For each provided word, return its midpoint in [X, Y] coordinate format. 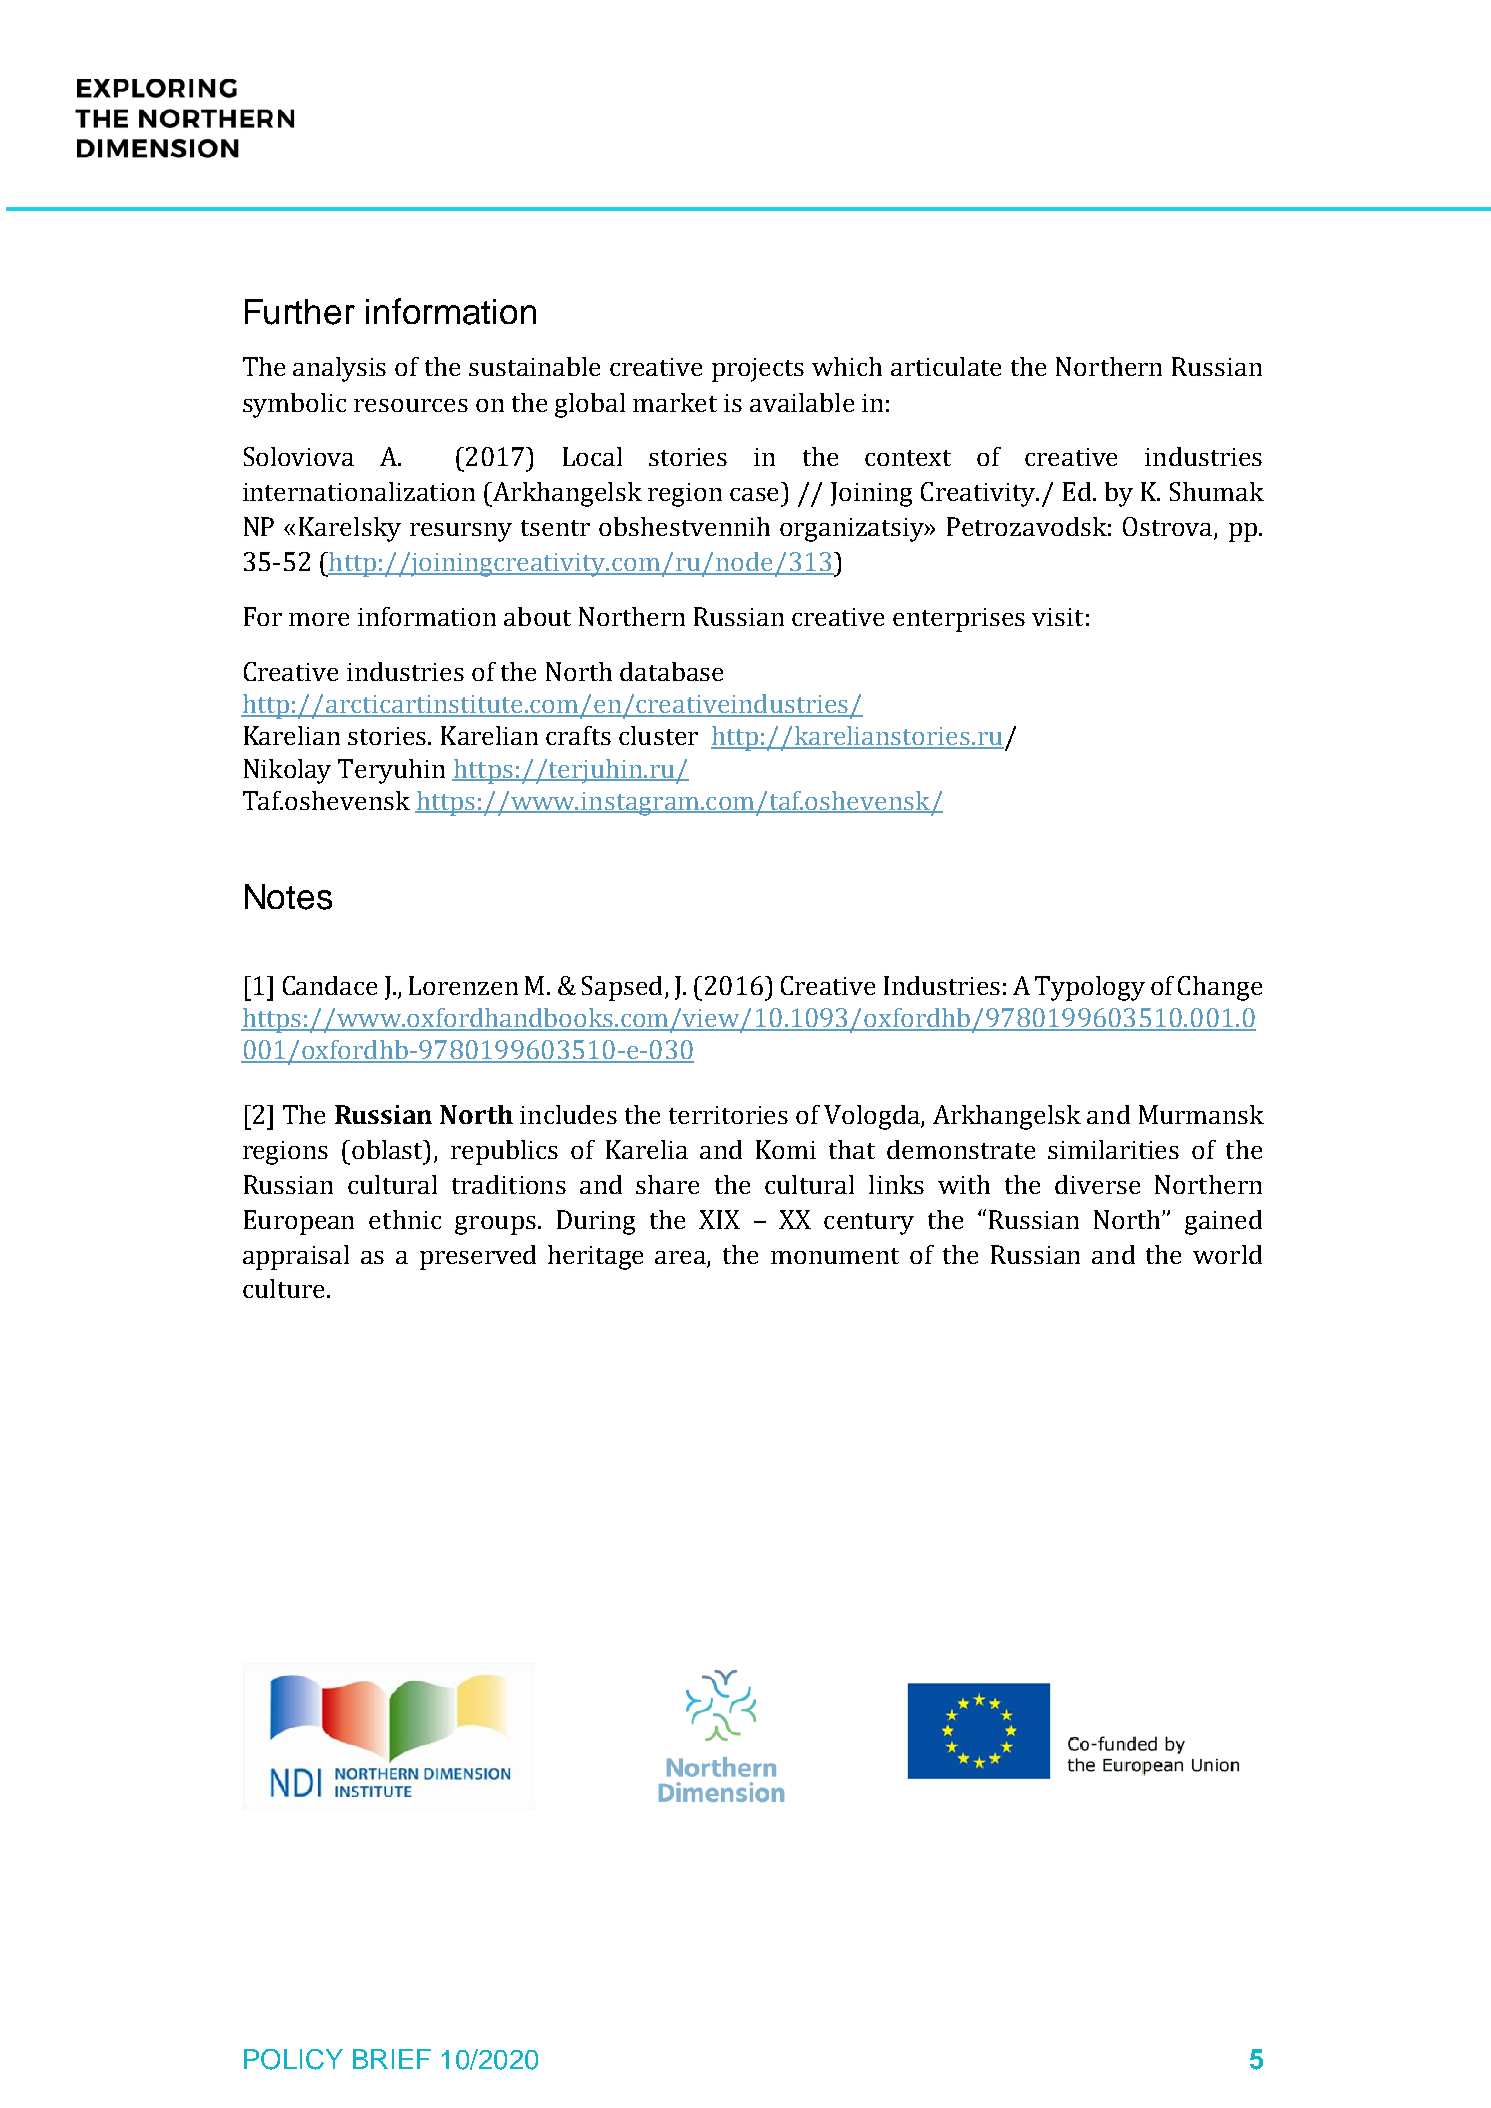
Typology [1090, 988]
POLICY [293, 2059]
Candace [330, 985]
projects [758, 370]
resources [411, 405]
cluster [658, 735]
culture [283, 1288]
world [1227, 1254]
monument [835, 1256]
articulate [946, 366]
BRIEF [392, 2059]
